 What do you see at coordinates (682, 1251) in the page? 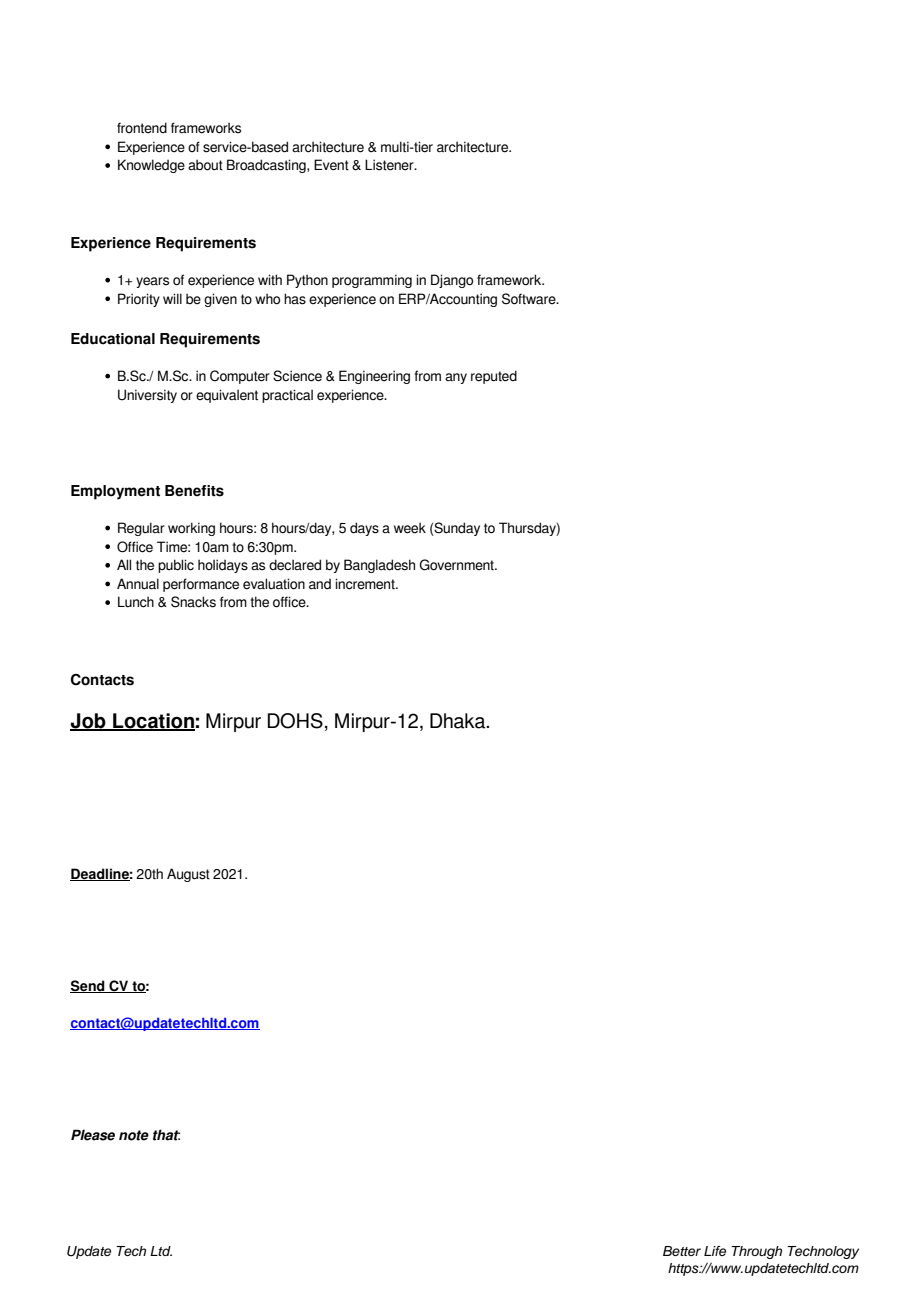
I see `Better` at bounding box center [682, 1251].
